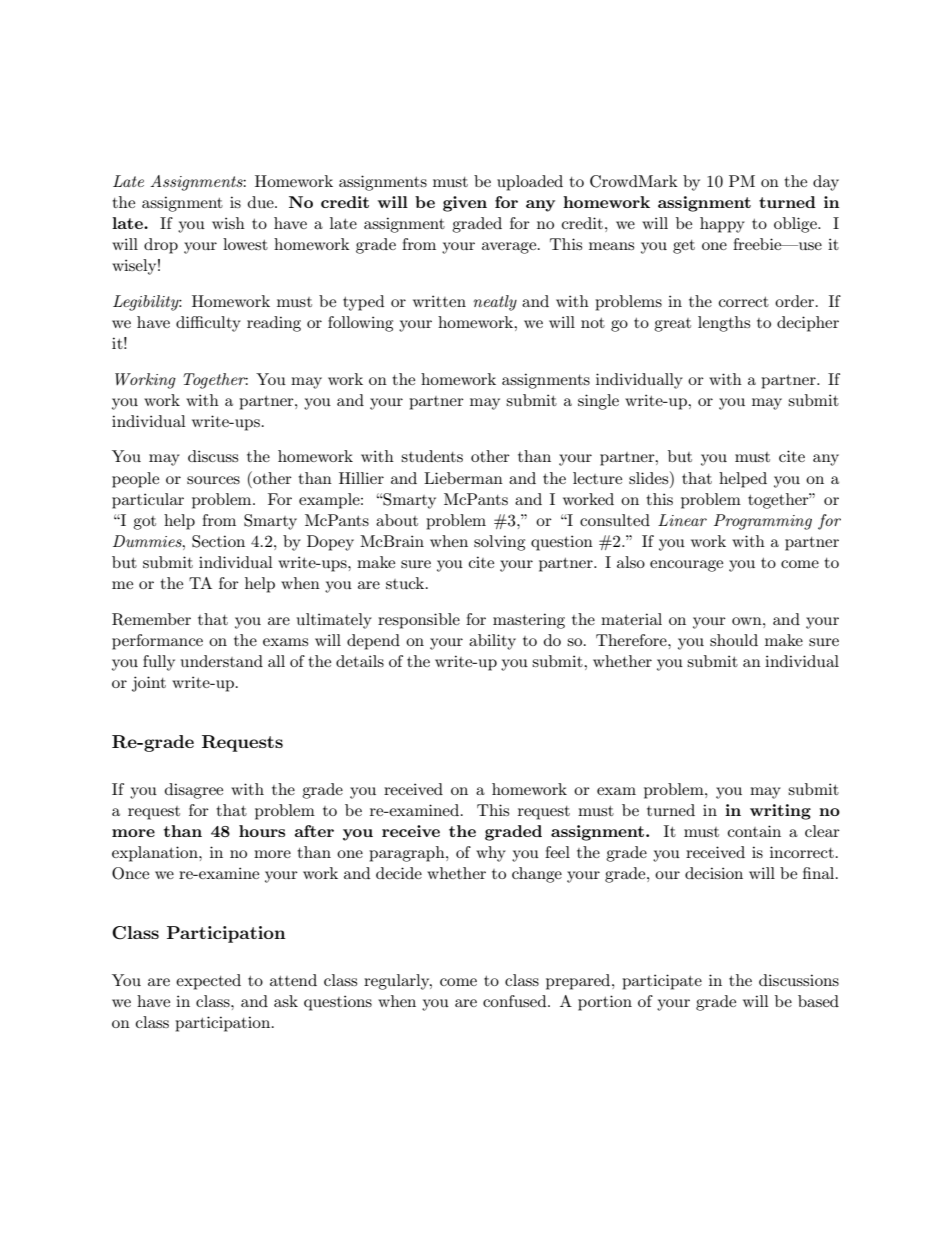 This document has height=1233, width=952. What do you see at coordinates (722, 225) in the document?
I see `happy` at bounding box center [722, 225].
